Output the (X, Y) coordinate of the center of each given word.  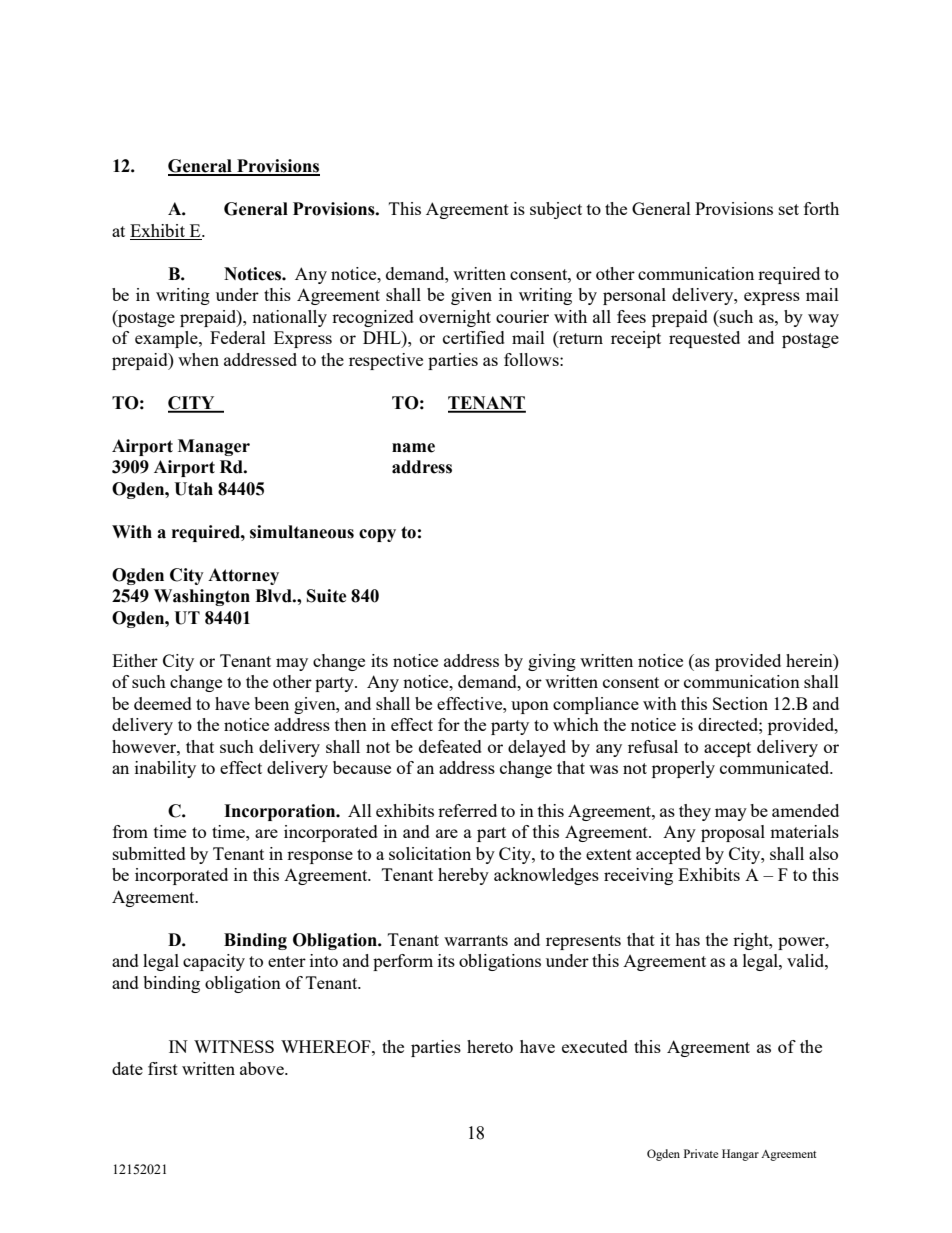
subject (556, 210)
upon (530, 707)
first (163, 1068)
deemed (163, 703)
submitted (149, 853)
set (789, 209)
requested (704, 339)
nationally (289, 318)
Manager (214, 447)
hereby (463, 876)
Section (740, 703)
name (413, 448)
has (687, 939)
